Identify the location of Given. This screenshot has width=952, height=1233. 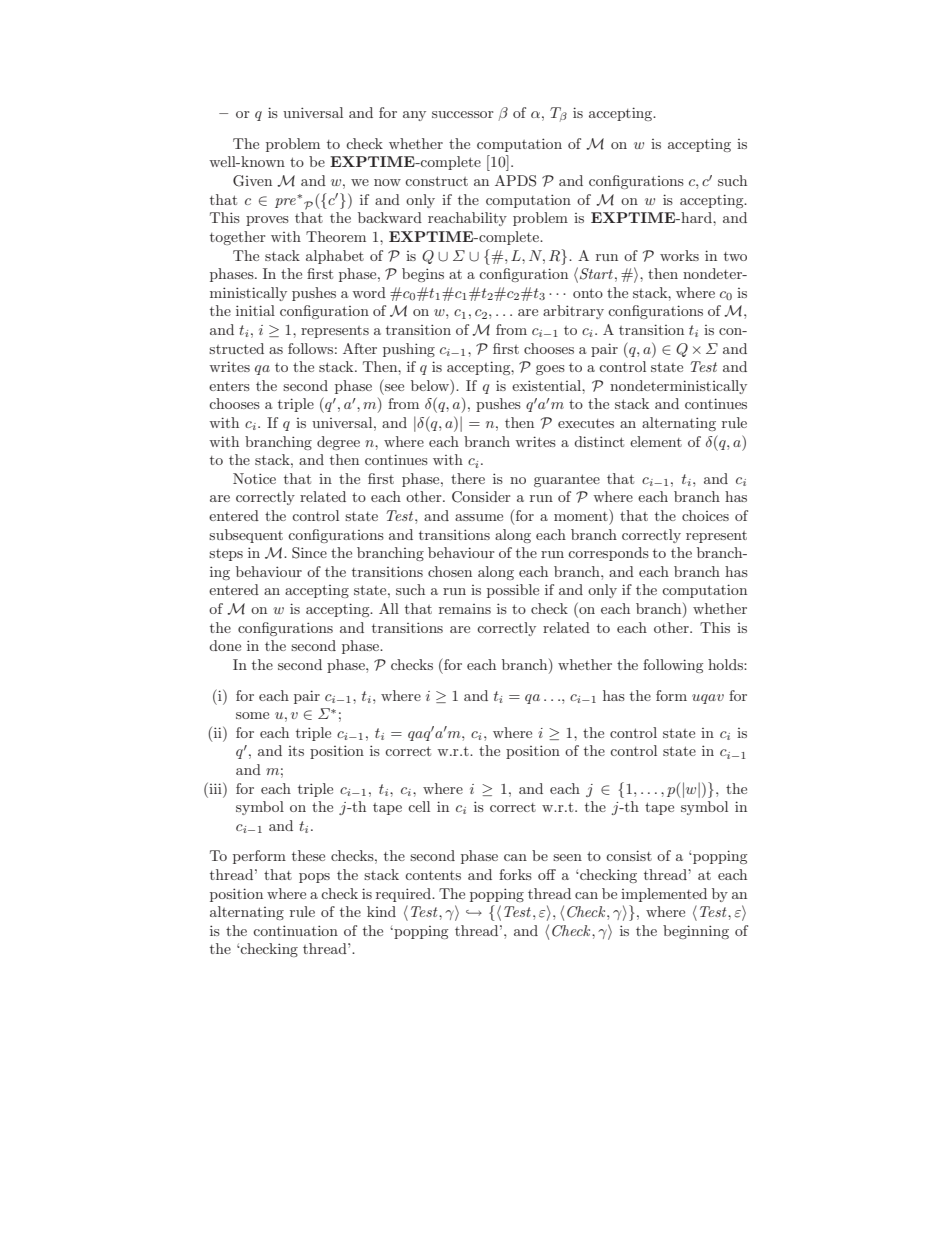
(252, 181).
